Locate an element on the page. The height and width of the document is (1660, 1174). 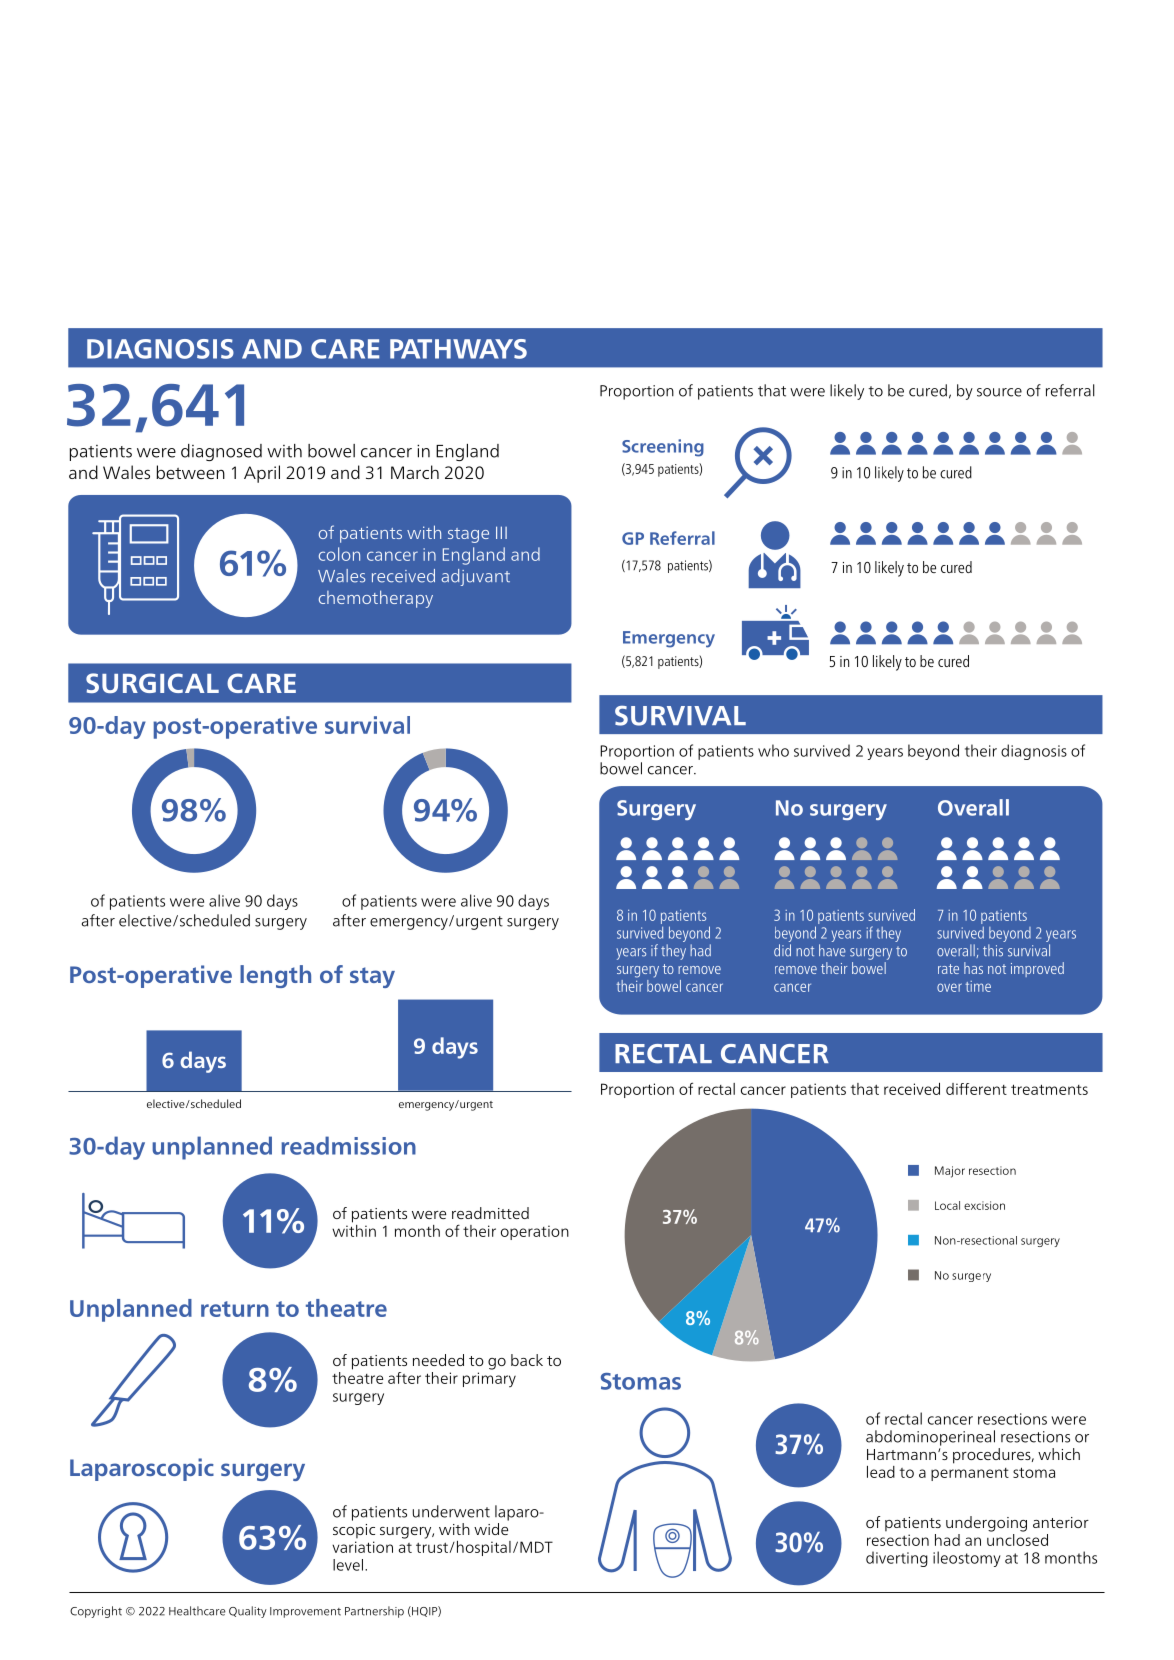
Quality is located at coordinates (248, 1612).
